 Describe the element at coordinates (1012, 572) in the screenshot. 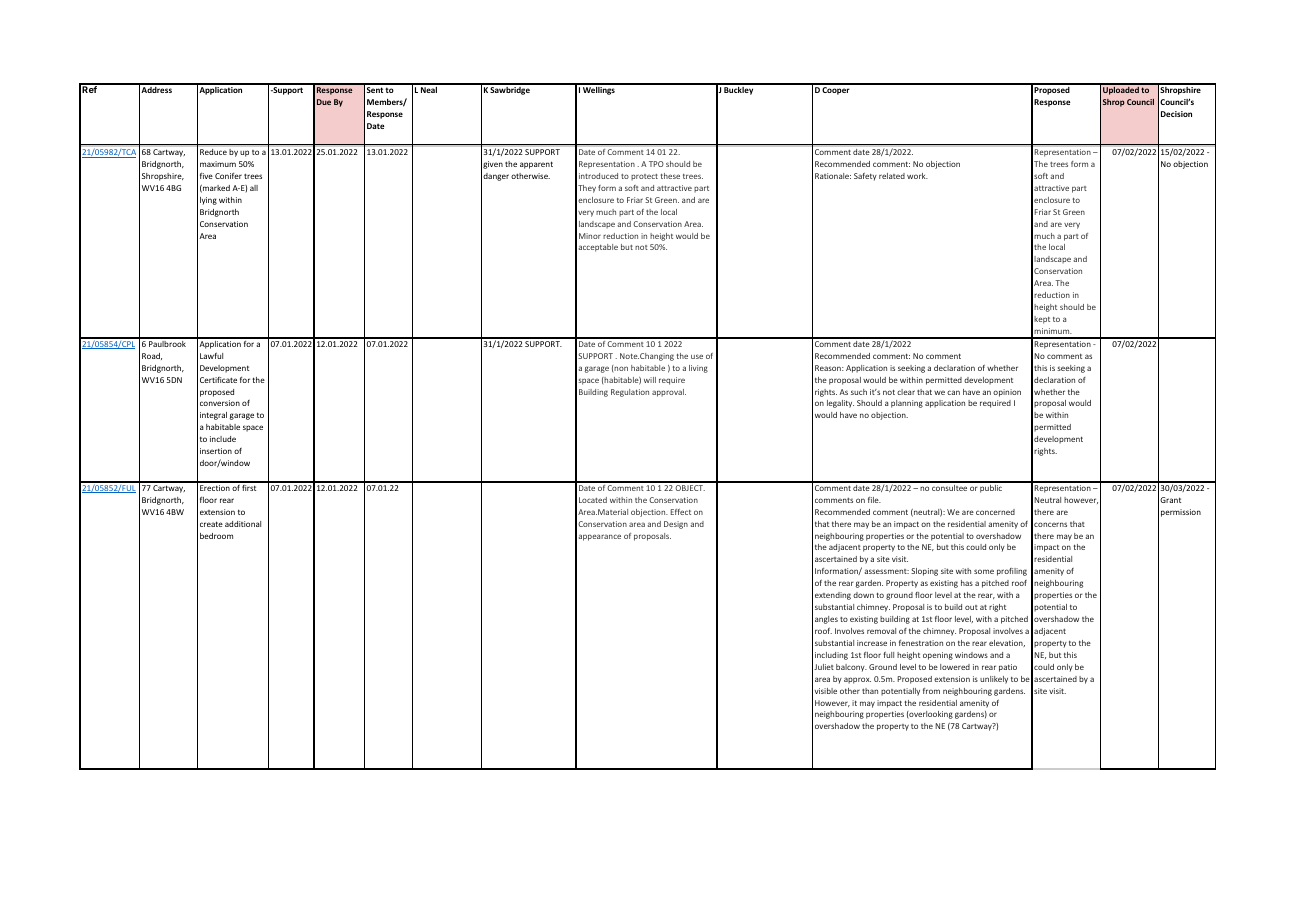

I see `profiling` at that location.
